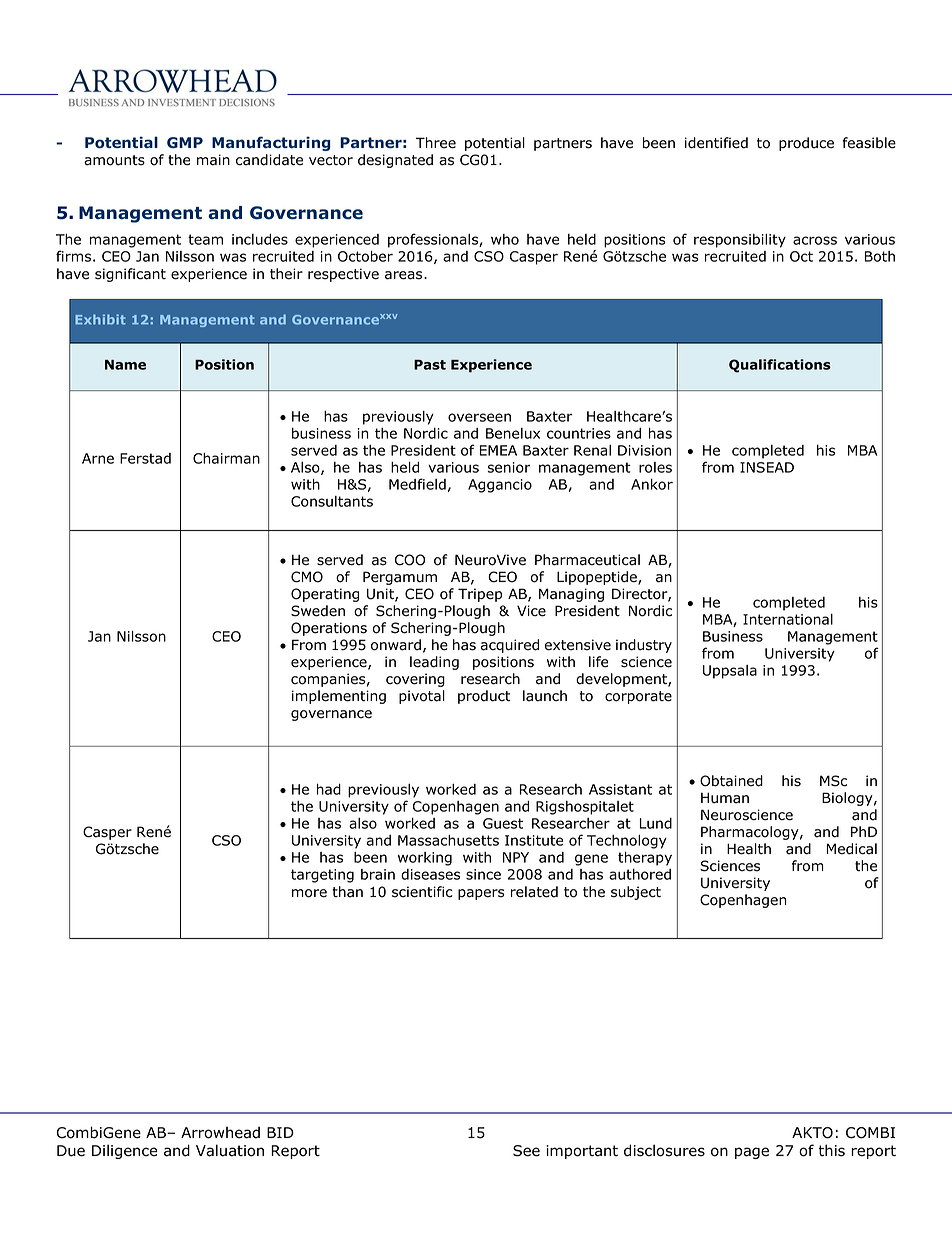  I want to click on Chairman, so click(226, 458).
